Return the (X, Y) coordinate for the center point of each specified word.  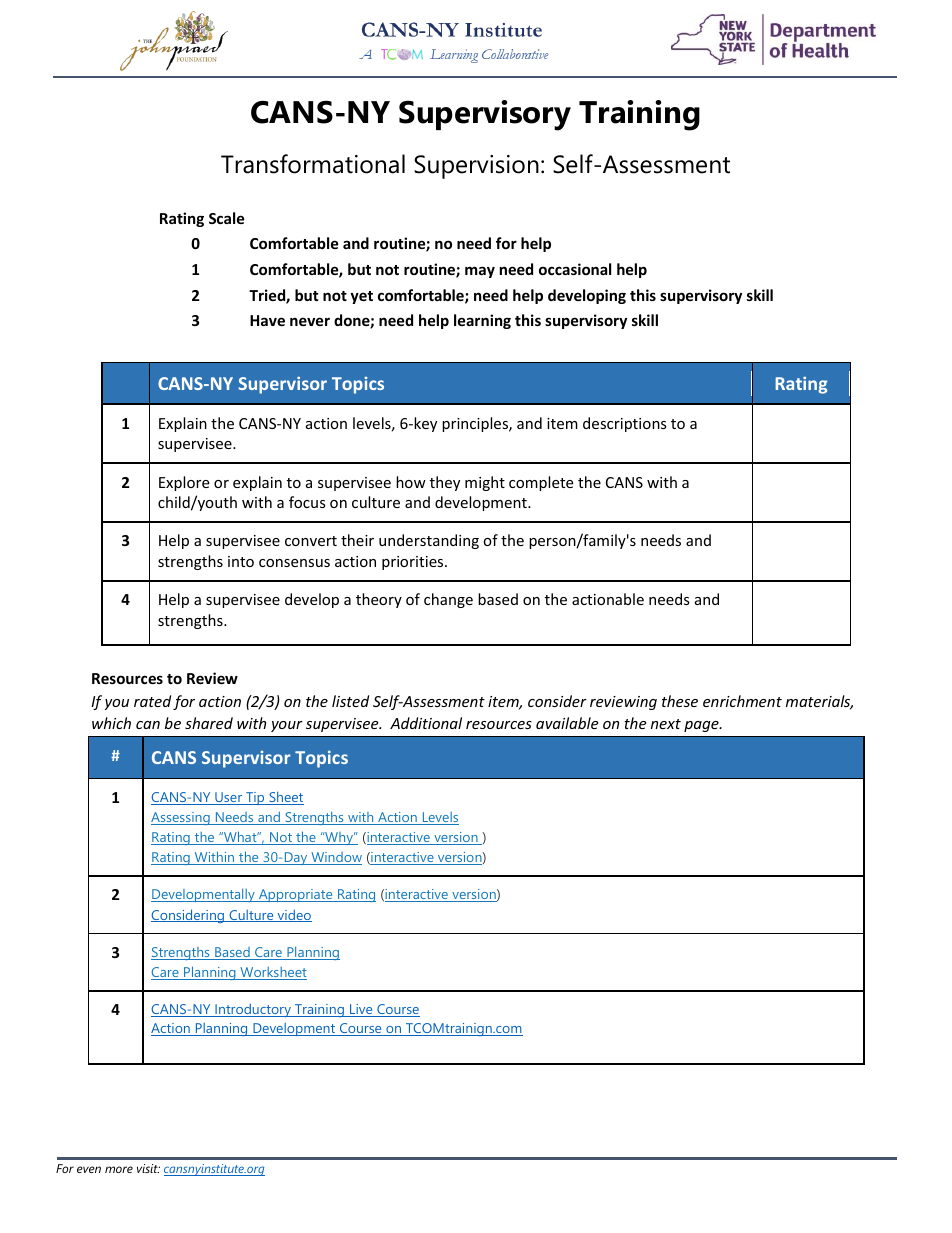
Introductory (253, 1010)
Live (361, 1010)
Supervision (476, 167)
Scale (227, 218)
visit (148, 1168)
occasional (575, 269)
